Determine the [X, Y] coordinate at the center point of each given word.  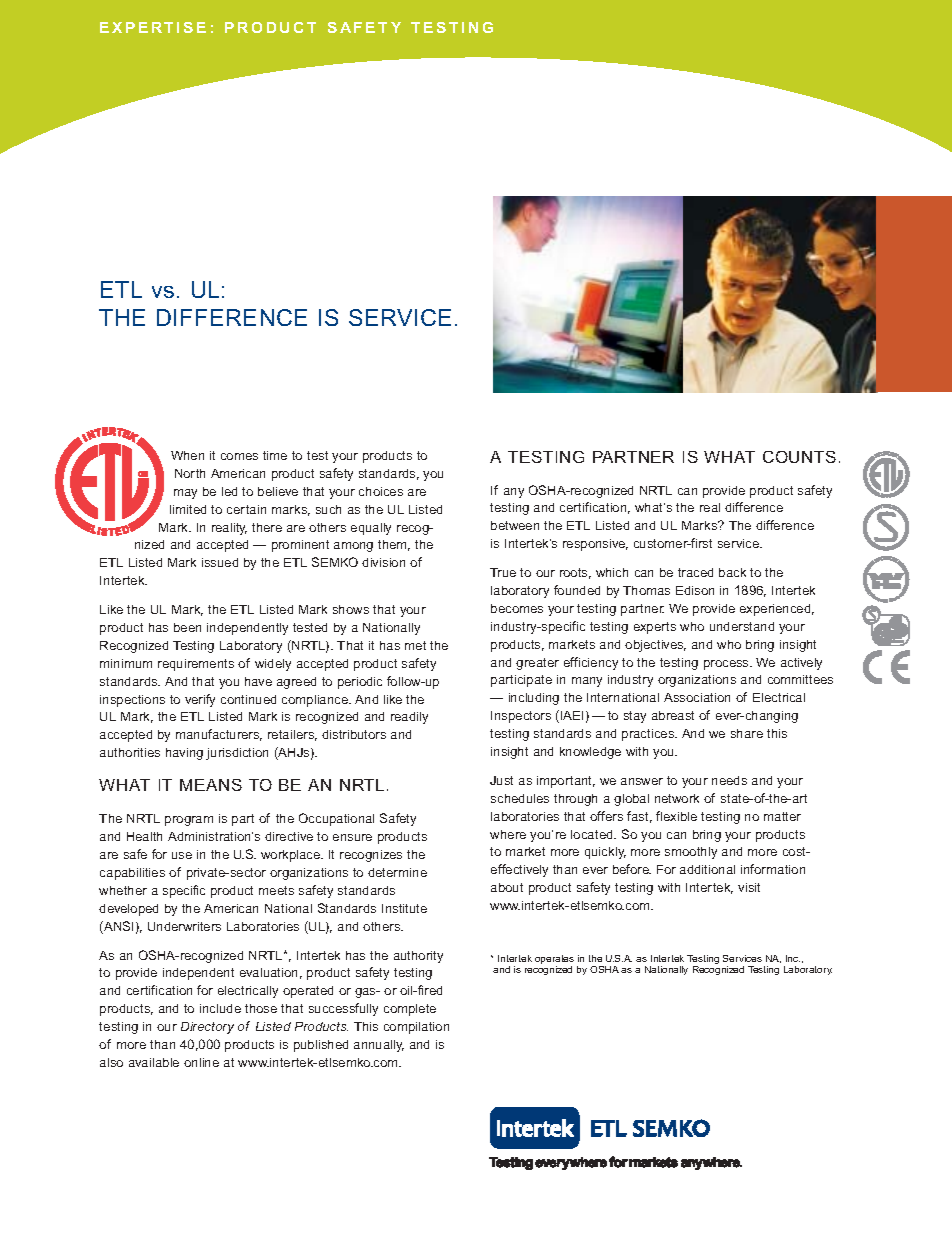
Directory [207, 1028]
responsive [595, 545]
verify [200, 700]
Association [697, 697]
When [187, 455]
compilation [416, 1028]
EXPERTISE [153, 27]
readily [409, 718]
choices [381, 491]
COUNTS [799, 457]
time [275, 455]
